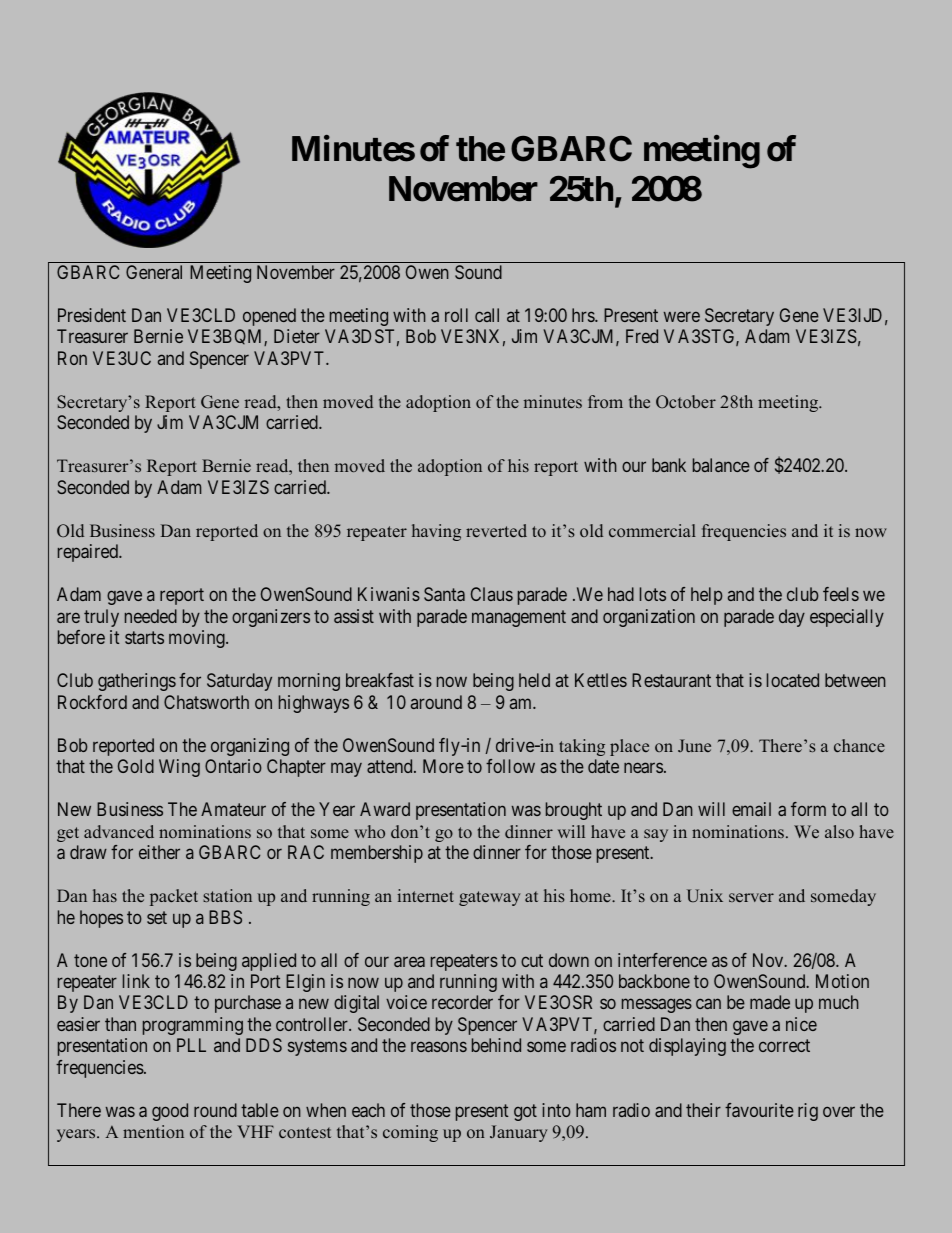  I want to click on call, so click(487, 315).
